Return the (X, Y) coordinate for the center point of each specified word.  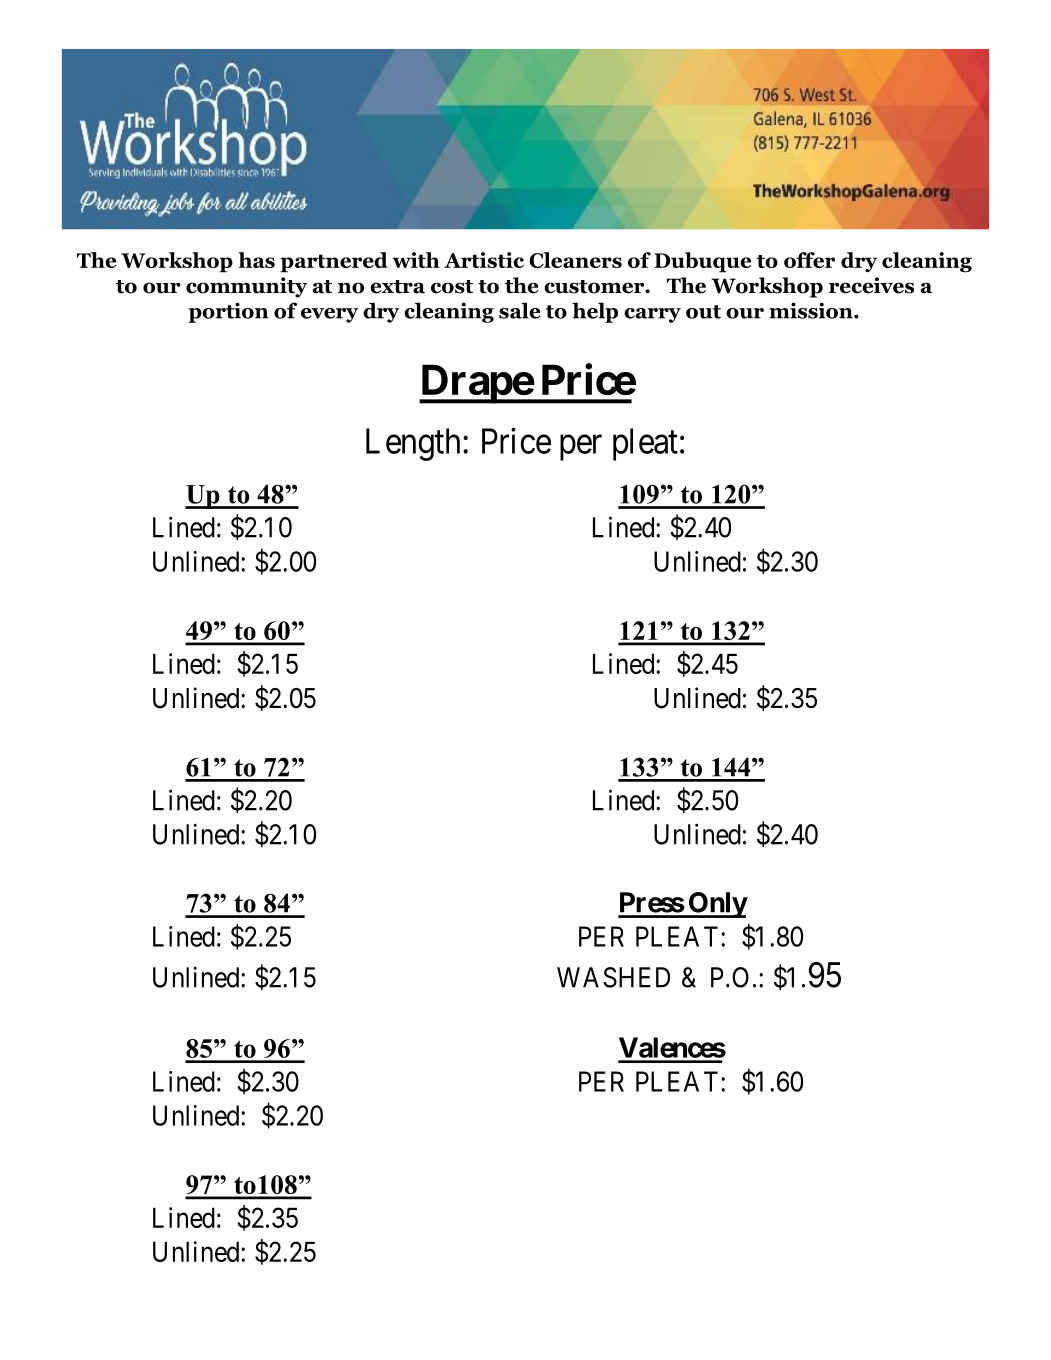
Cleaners (575, 260)
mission (812, 310)
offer (809, 260)
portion (228, 312)
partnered (334, 262)
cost (452, 287)
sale (519, 310)
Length (413, 444)
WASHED (613, 977)
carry (652, 315)
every (329, 315)
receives (871, 285)
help (595, 312)
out (703, 312)
